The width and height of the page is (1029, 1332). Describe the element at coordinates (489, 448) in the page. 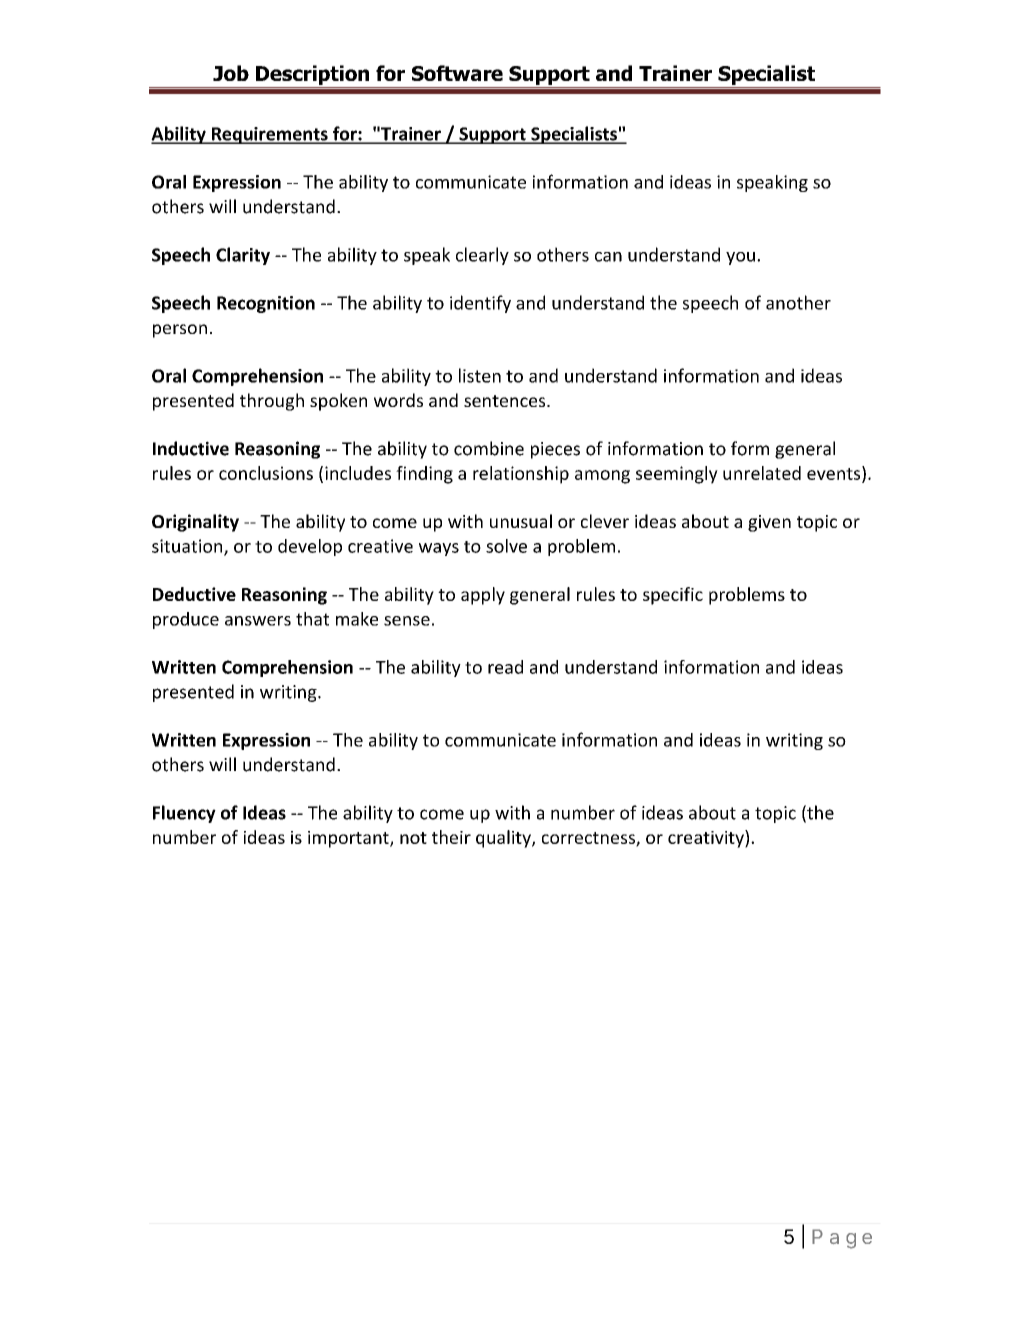

I see `combine` at that location.
